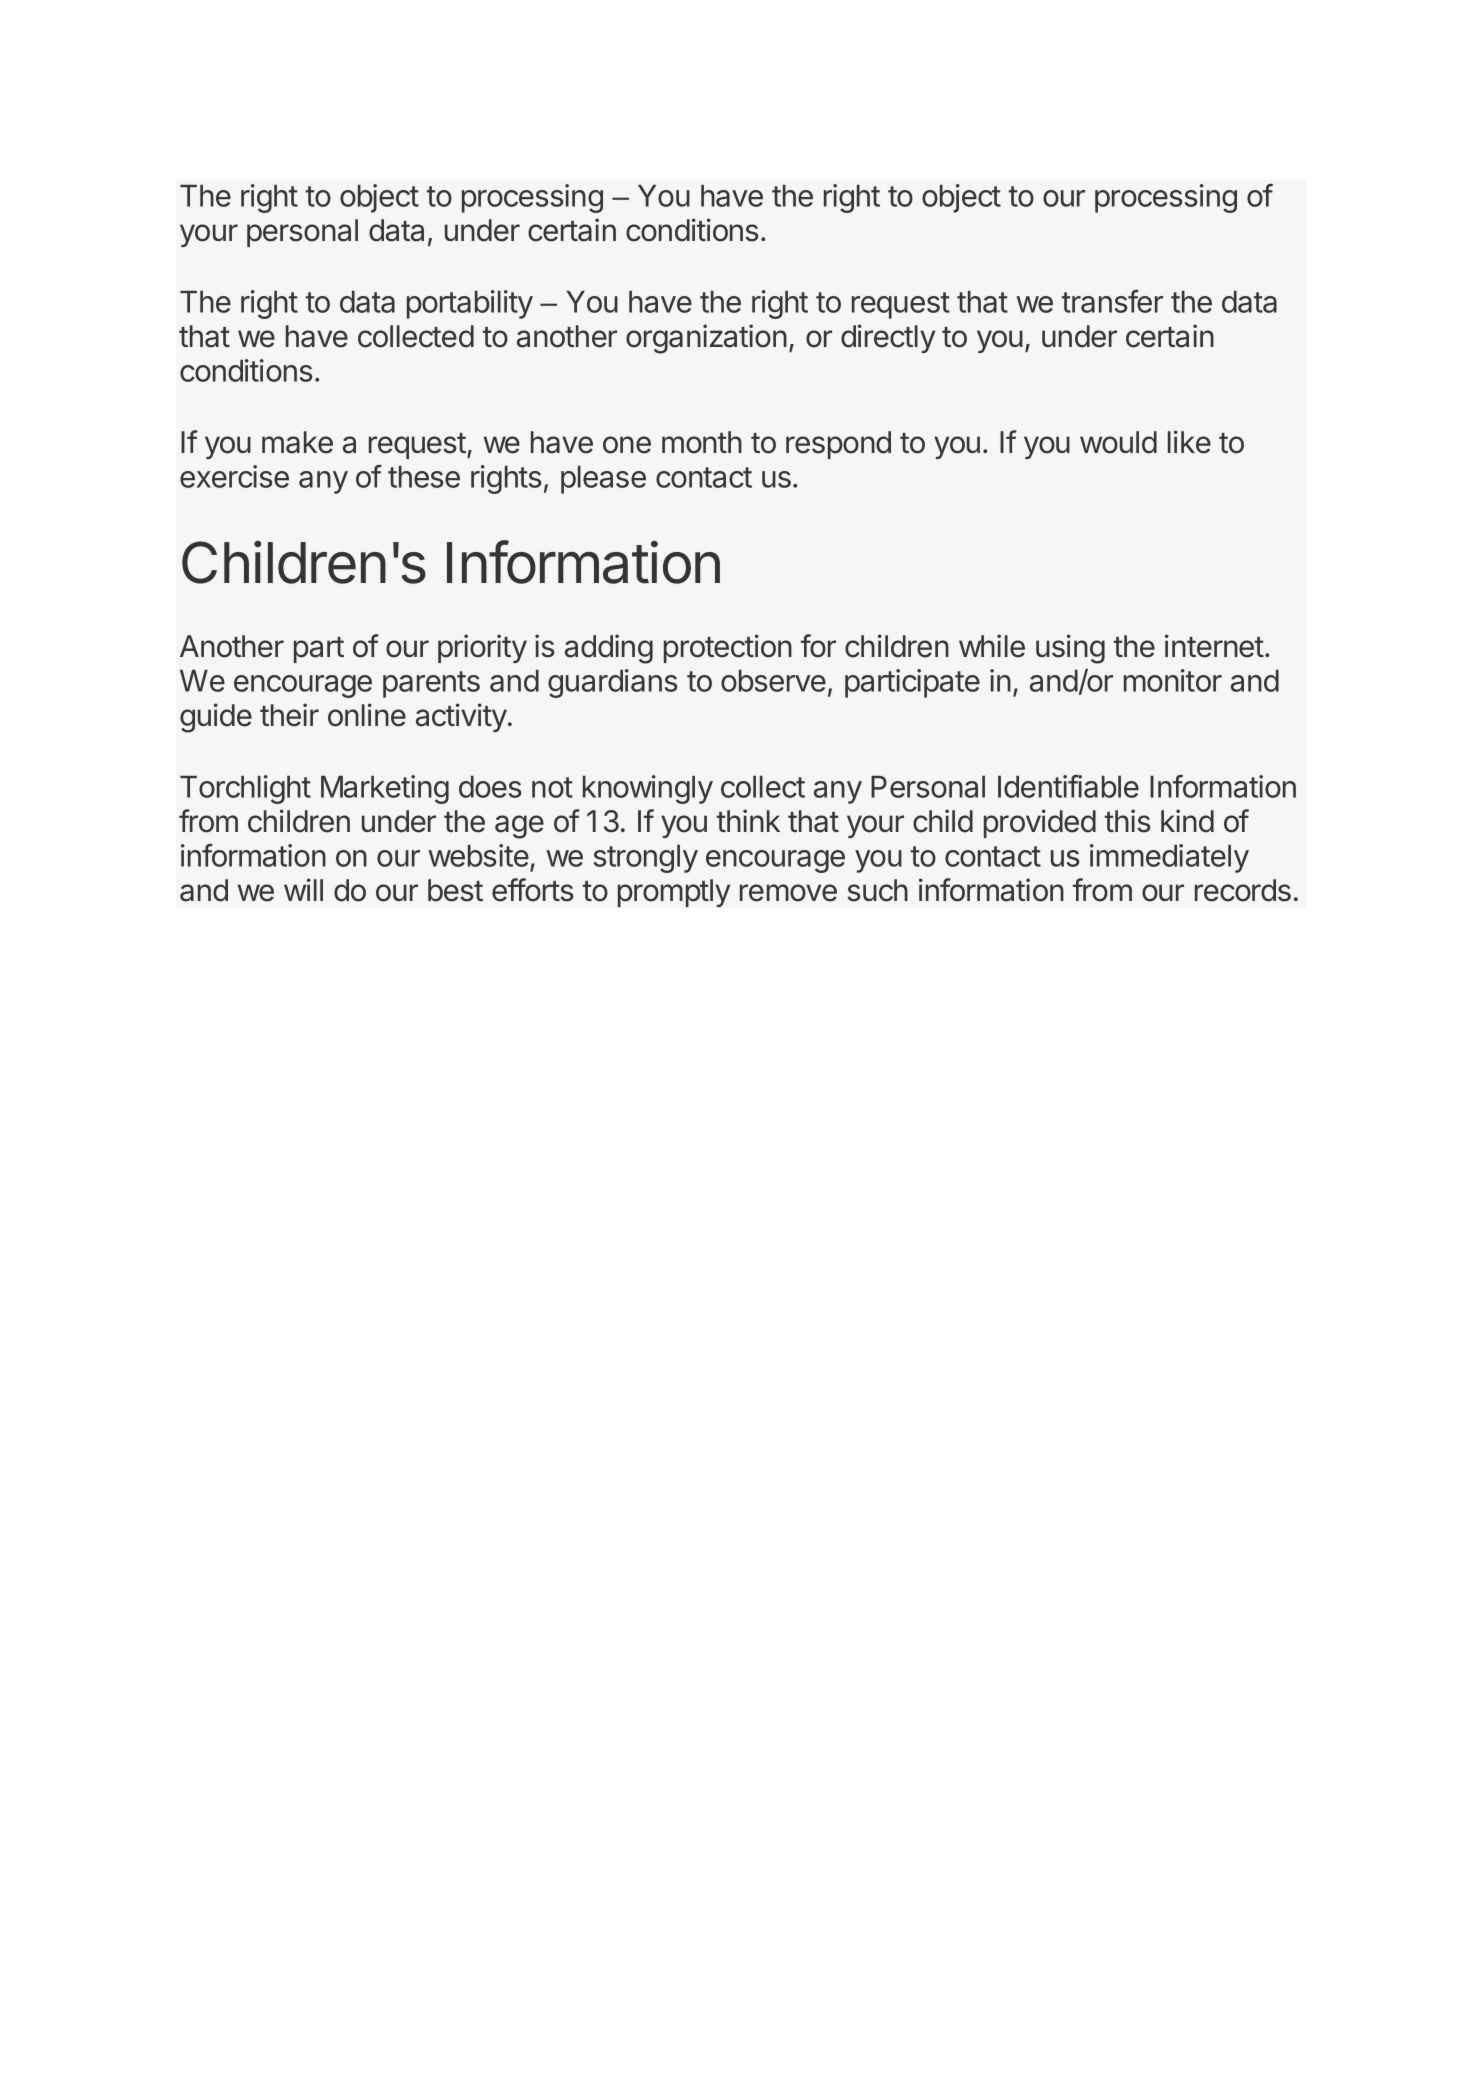  What do you see at coordinates (773, 681) in the screenshot?
I see `observe` at bounding box center [773, 681].
